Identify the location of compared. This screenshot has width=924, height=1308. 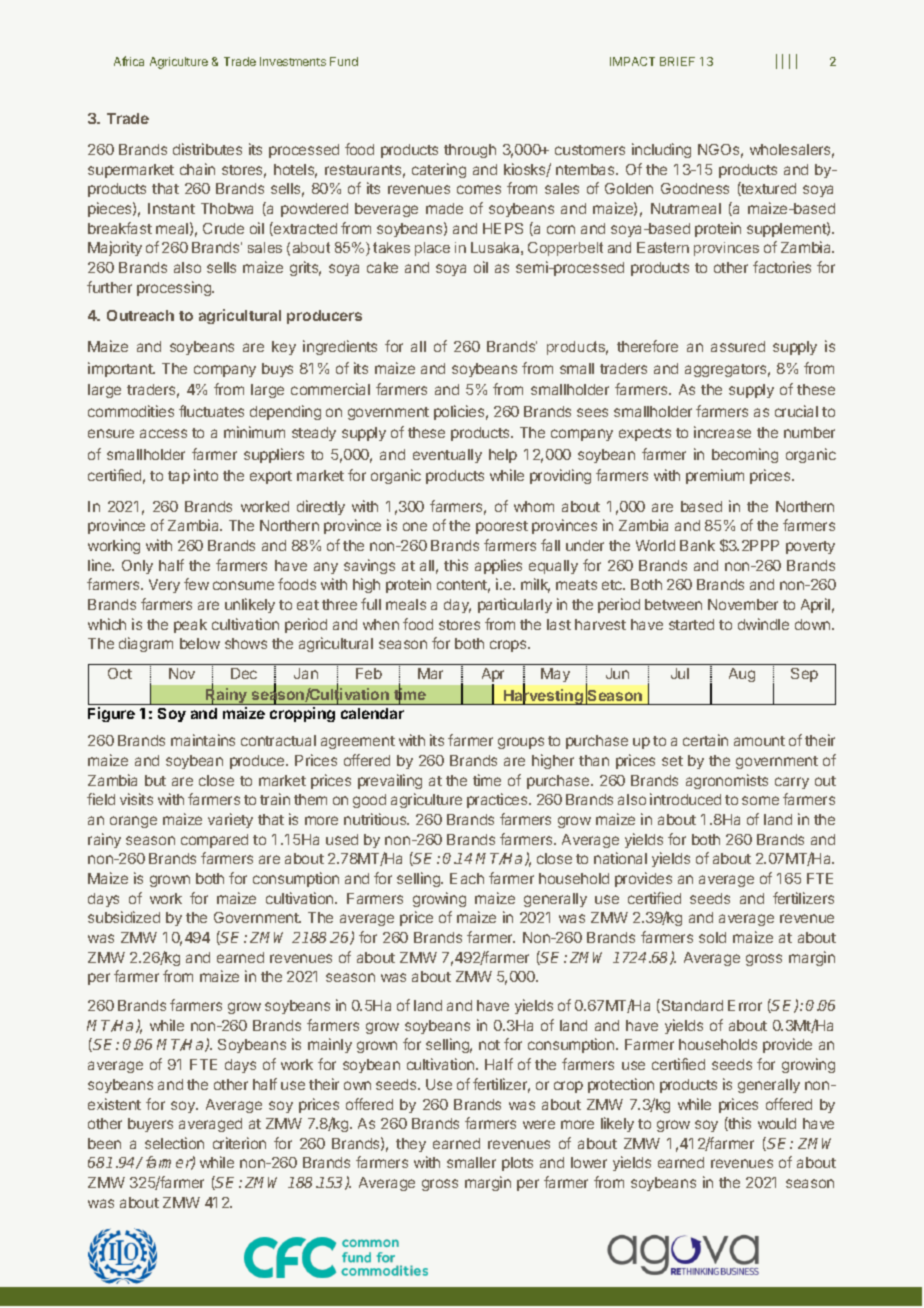
(214, 841).
